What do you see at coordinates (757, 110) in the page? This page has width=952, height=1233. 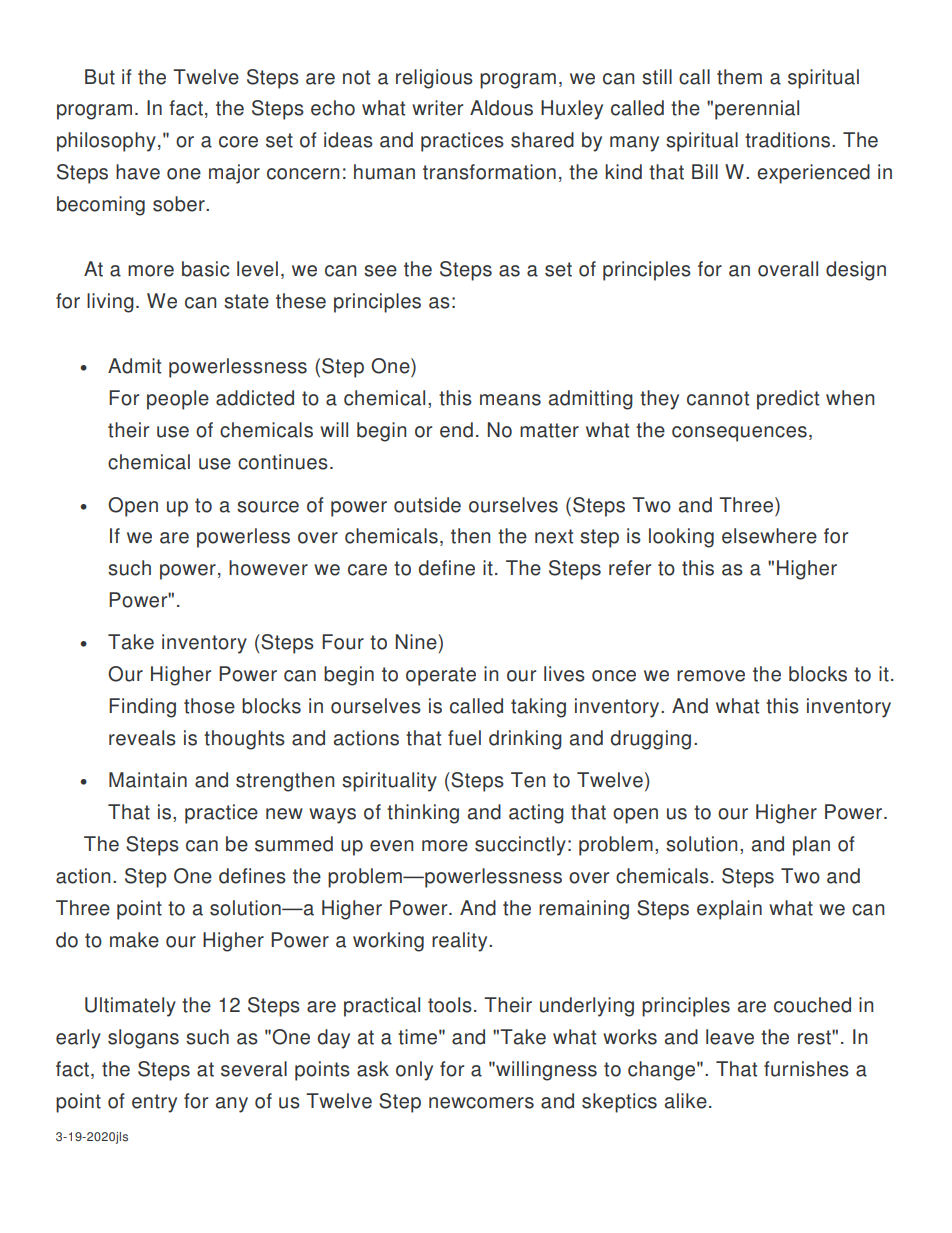 I see `perennial` at bounding box center [757, 110].
